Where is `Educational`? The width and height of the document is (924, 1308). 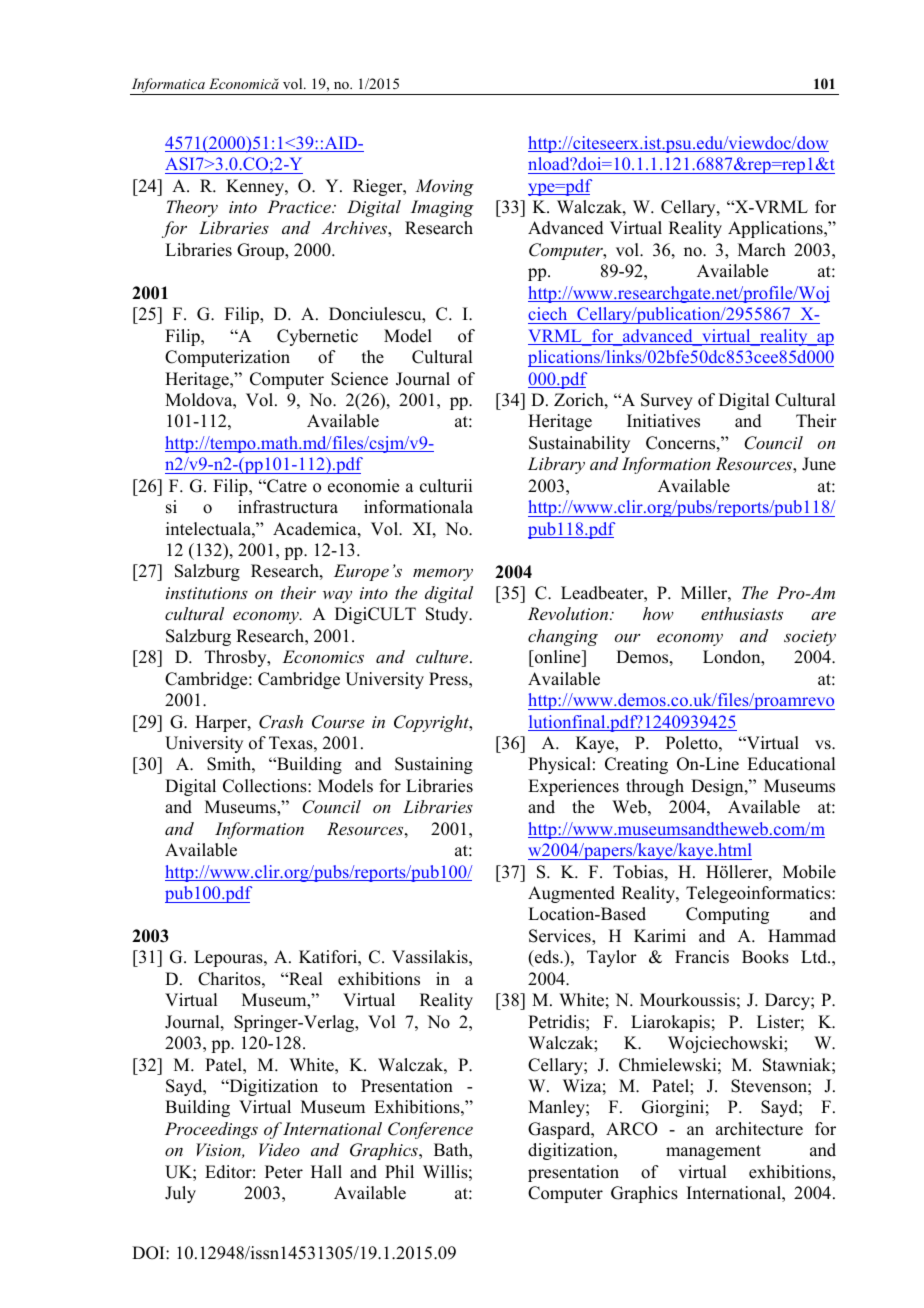 Educational is located at coordinates (791, 764).
